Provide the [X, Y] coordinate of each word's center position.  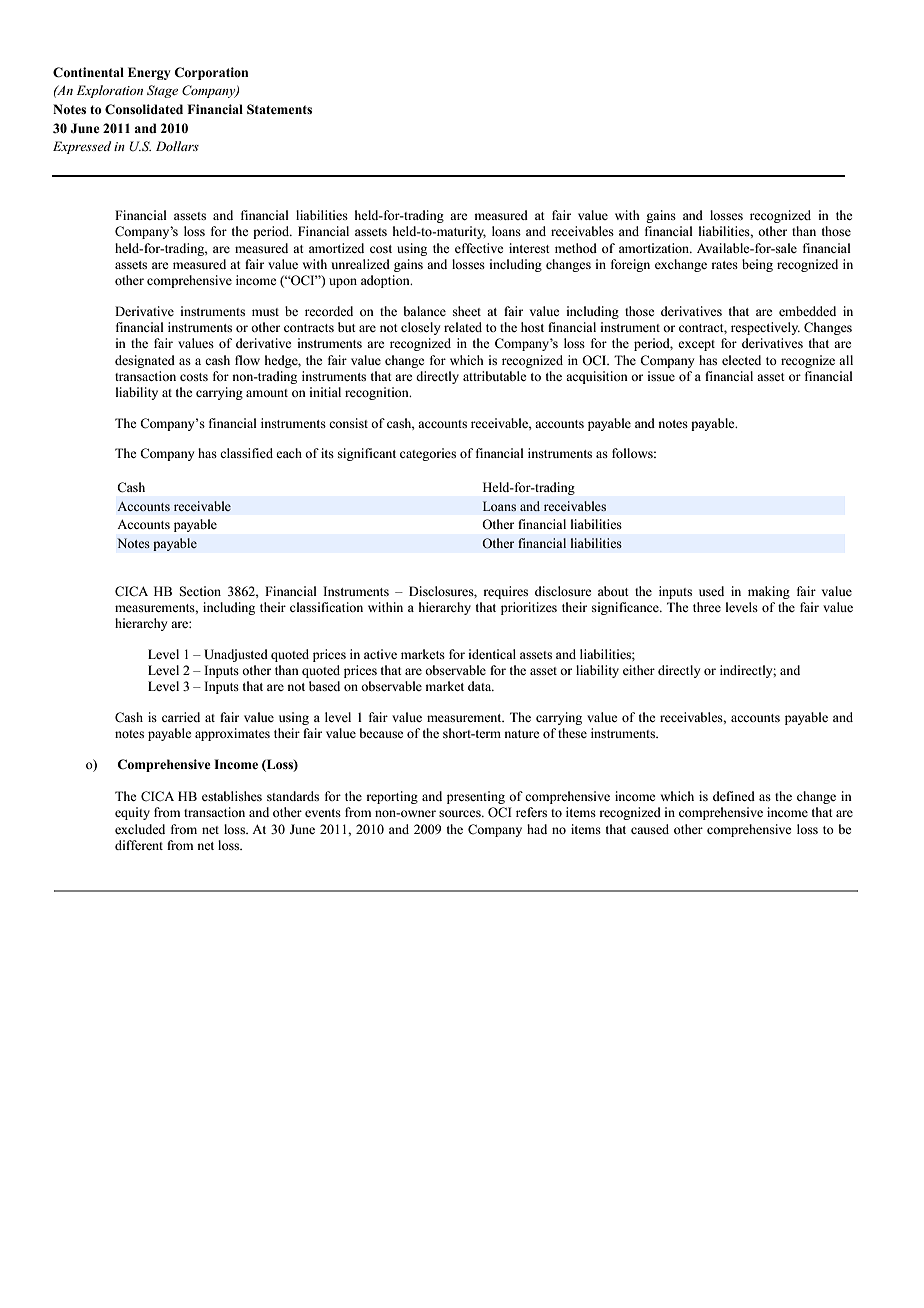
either [639, 670]
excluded [140, 829]
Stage [162, 91]
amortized [336, 248]
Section [200, 591]
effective [479, 248]
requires [505, 592]
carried [181, 717]
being [757, 265]
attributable [495, 376]
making [769, 592]
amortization [655, 248]
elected [741, 360]
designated [145, 361]
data [481, 686]
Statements [279, 109]
